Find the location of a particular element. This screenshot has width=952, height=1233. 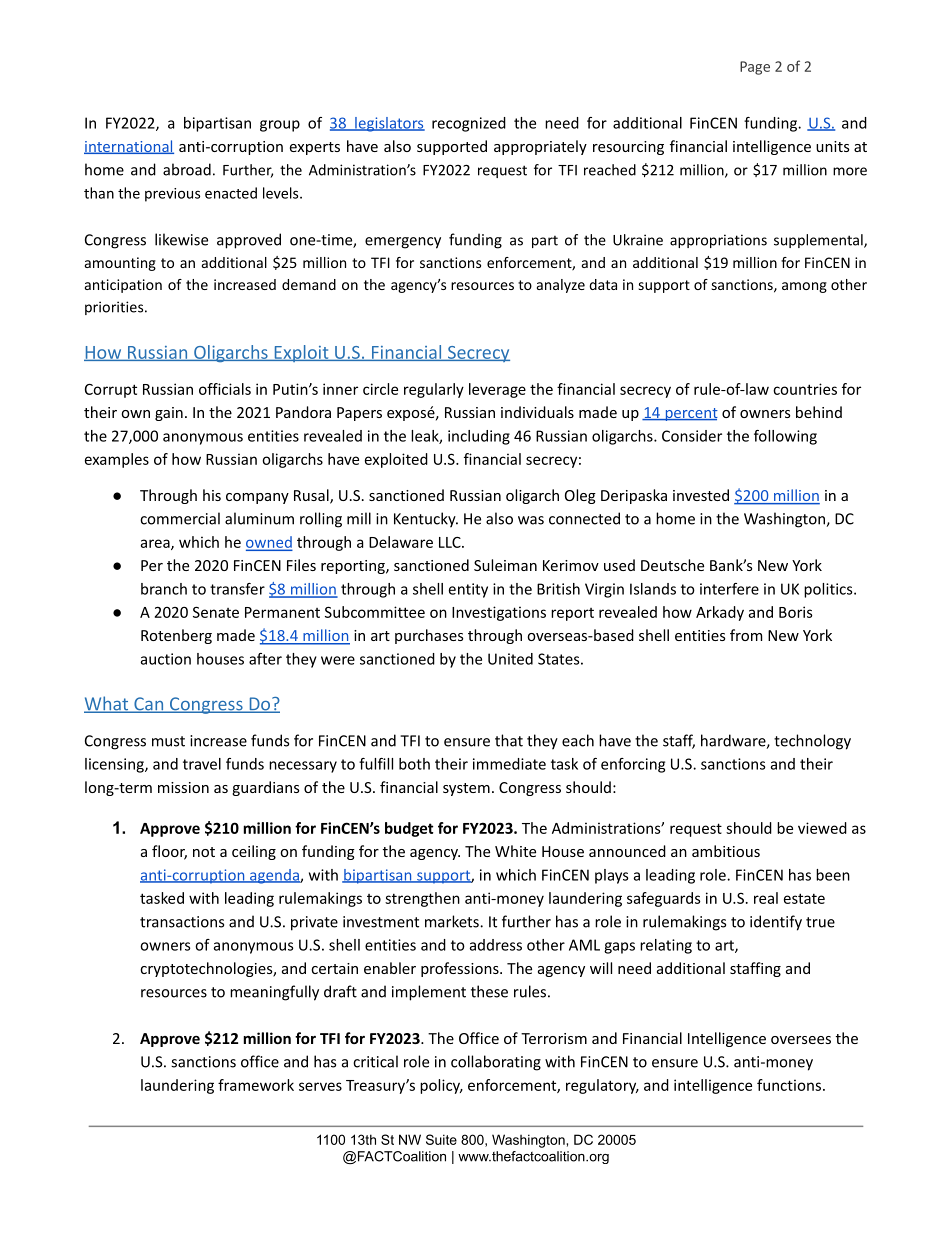

framework is located at coordinates (256, 1085).
